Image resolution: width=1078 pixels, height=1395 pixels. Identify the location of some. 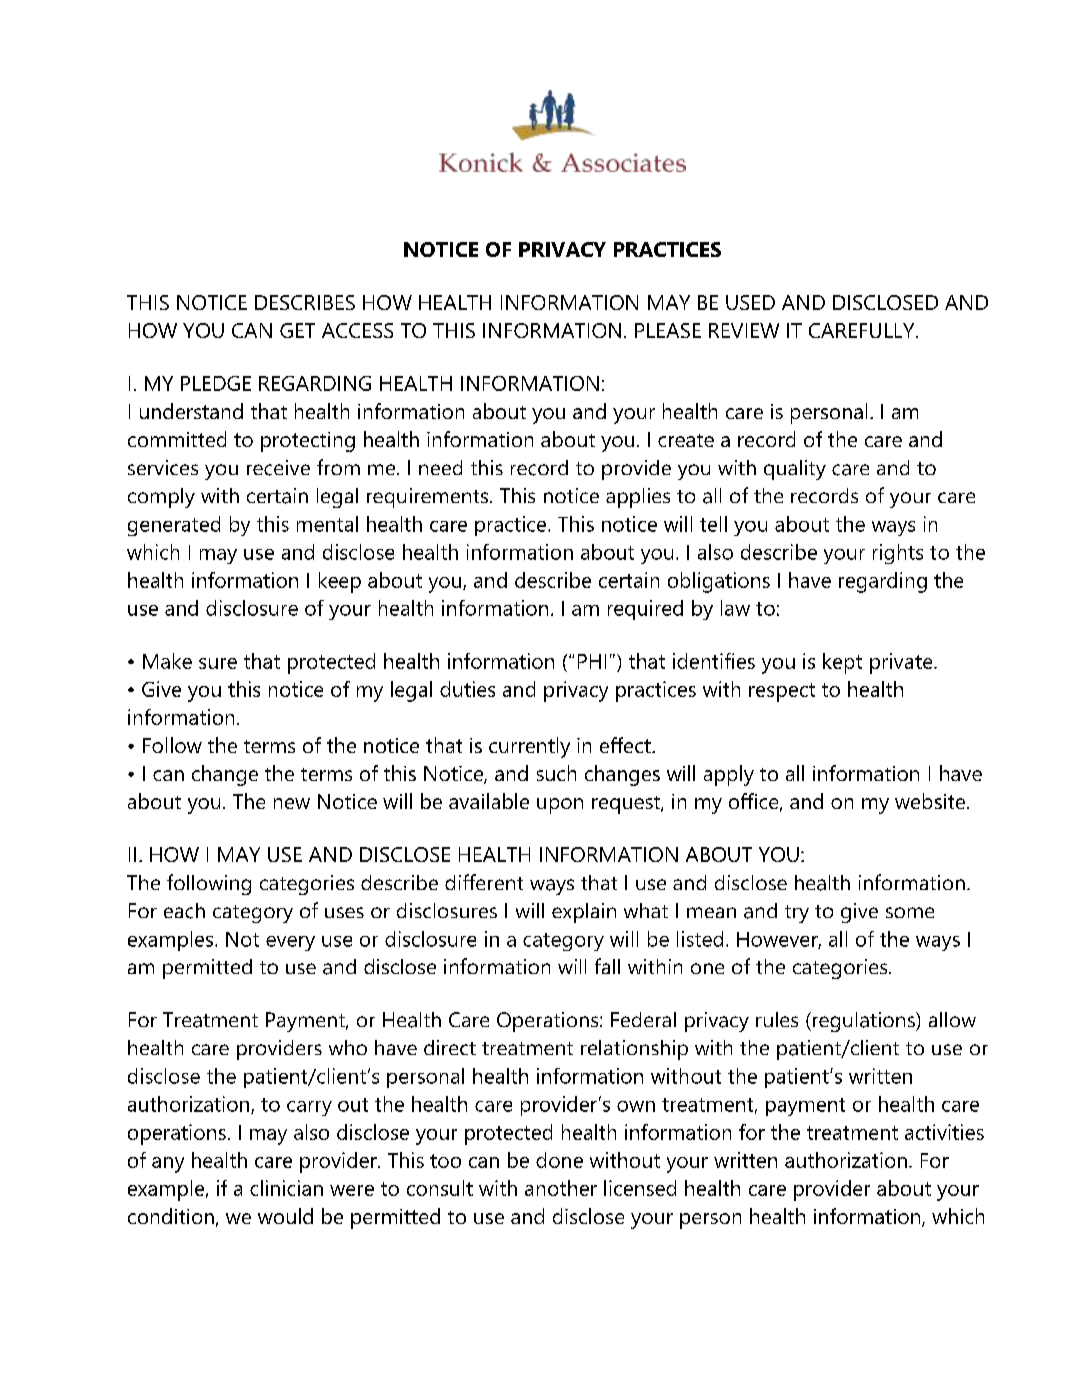
(910, 912).
